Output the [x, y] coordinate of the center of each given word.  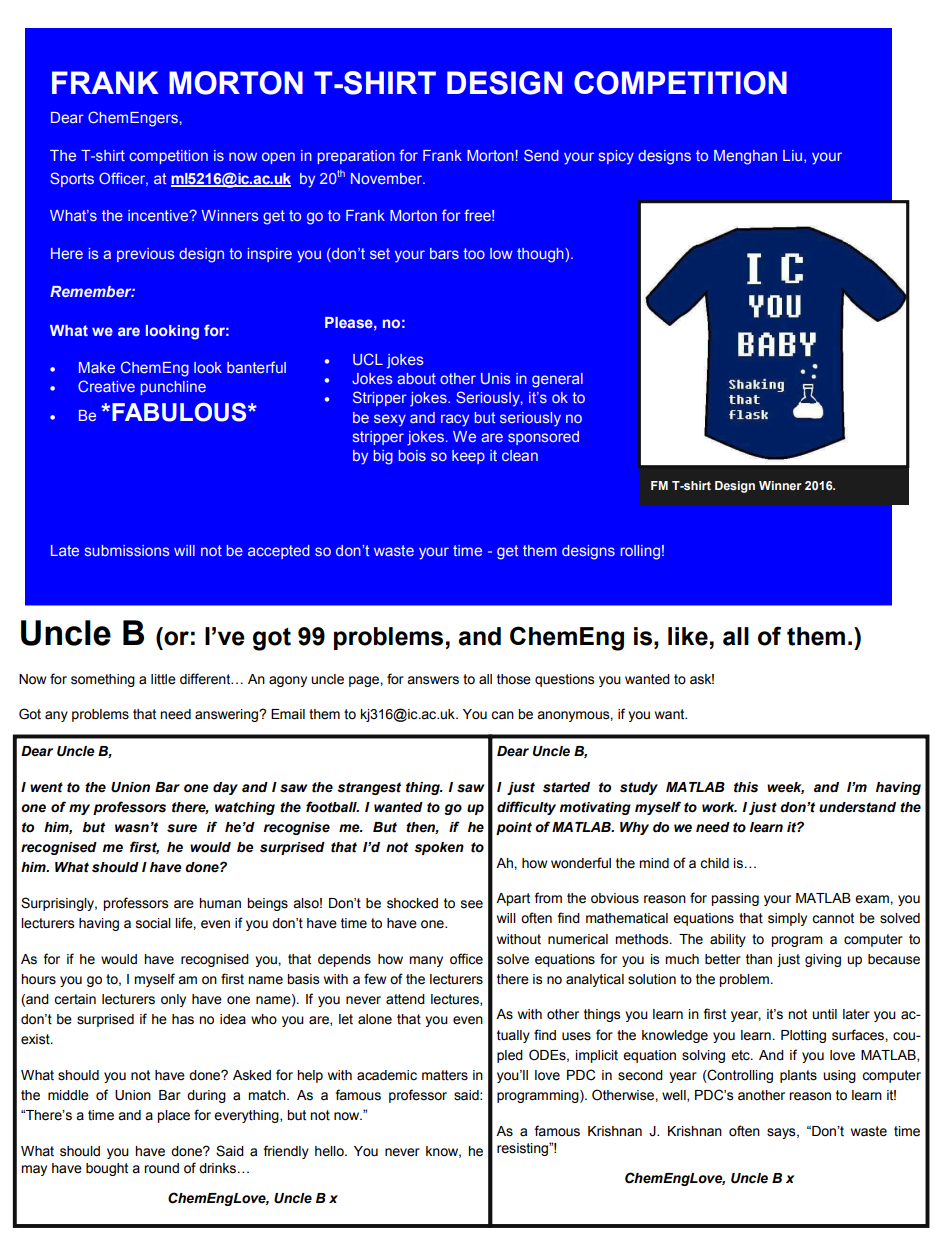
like [688, 636]
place [173, 1116]
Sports [72, 179]
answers [433, 680]
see [472, 904]
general [557, 380]
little [163, 679]
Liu [794, 156]
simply [787, 919]
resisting [523, 1149]
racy [455, 420]
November [387, 178]
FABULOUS [180, 412]
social [153, 923]
